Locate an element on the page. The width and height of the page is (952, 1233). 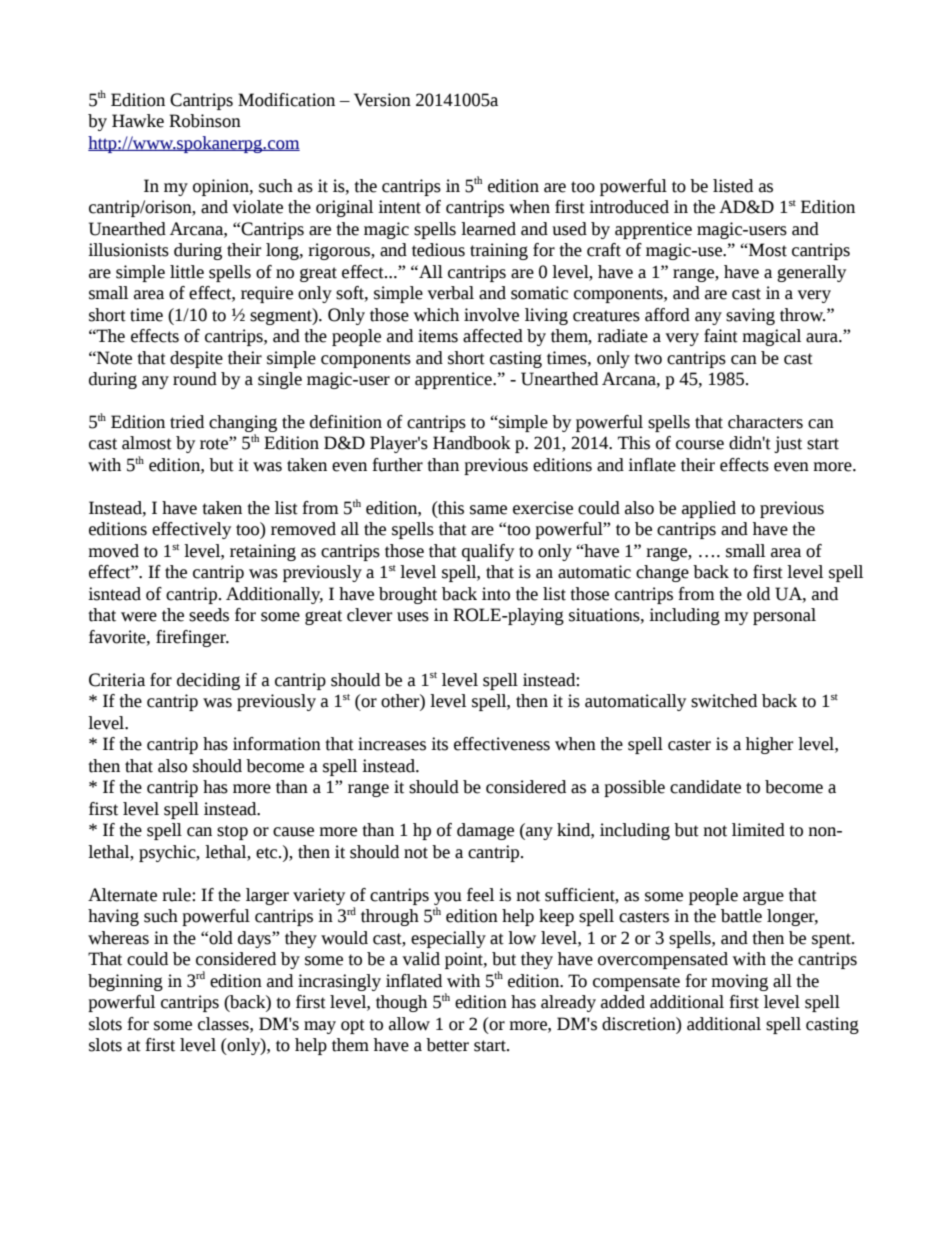
stop is located at coordinates (232, 832).
